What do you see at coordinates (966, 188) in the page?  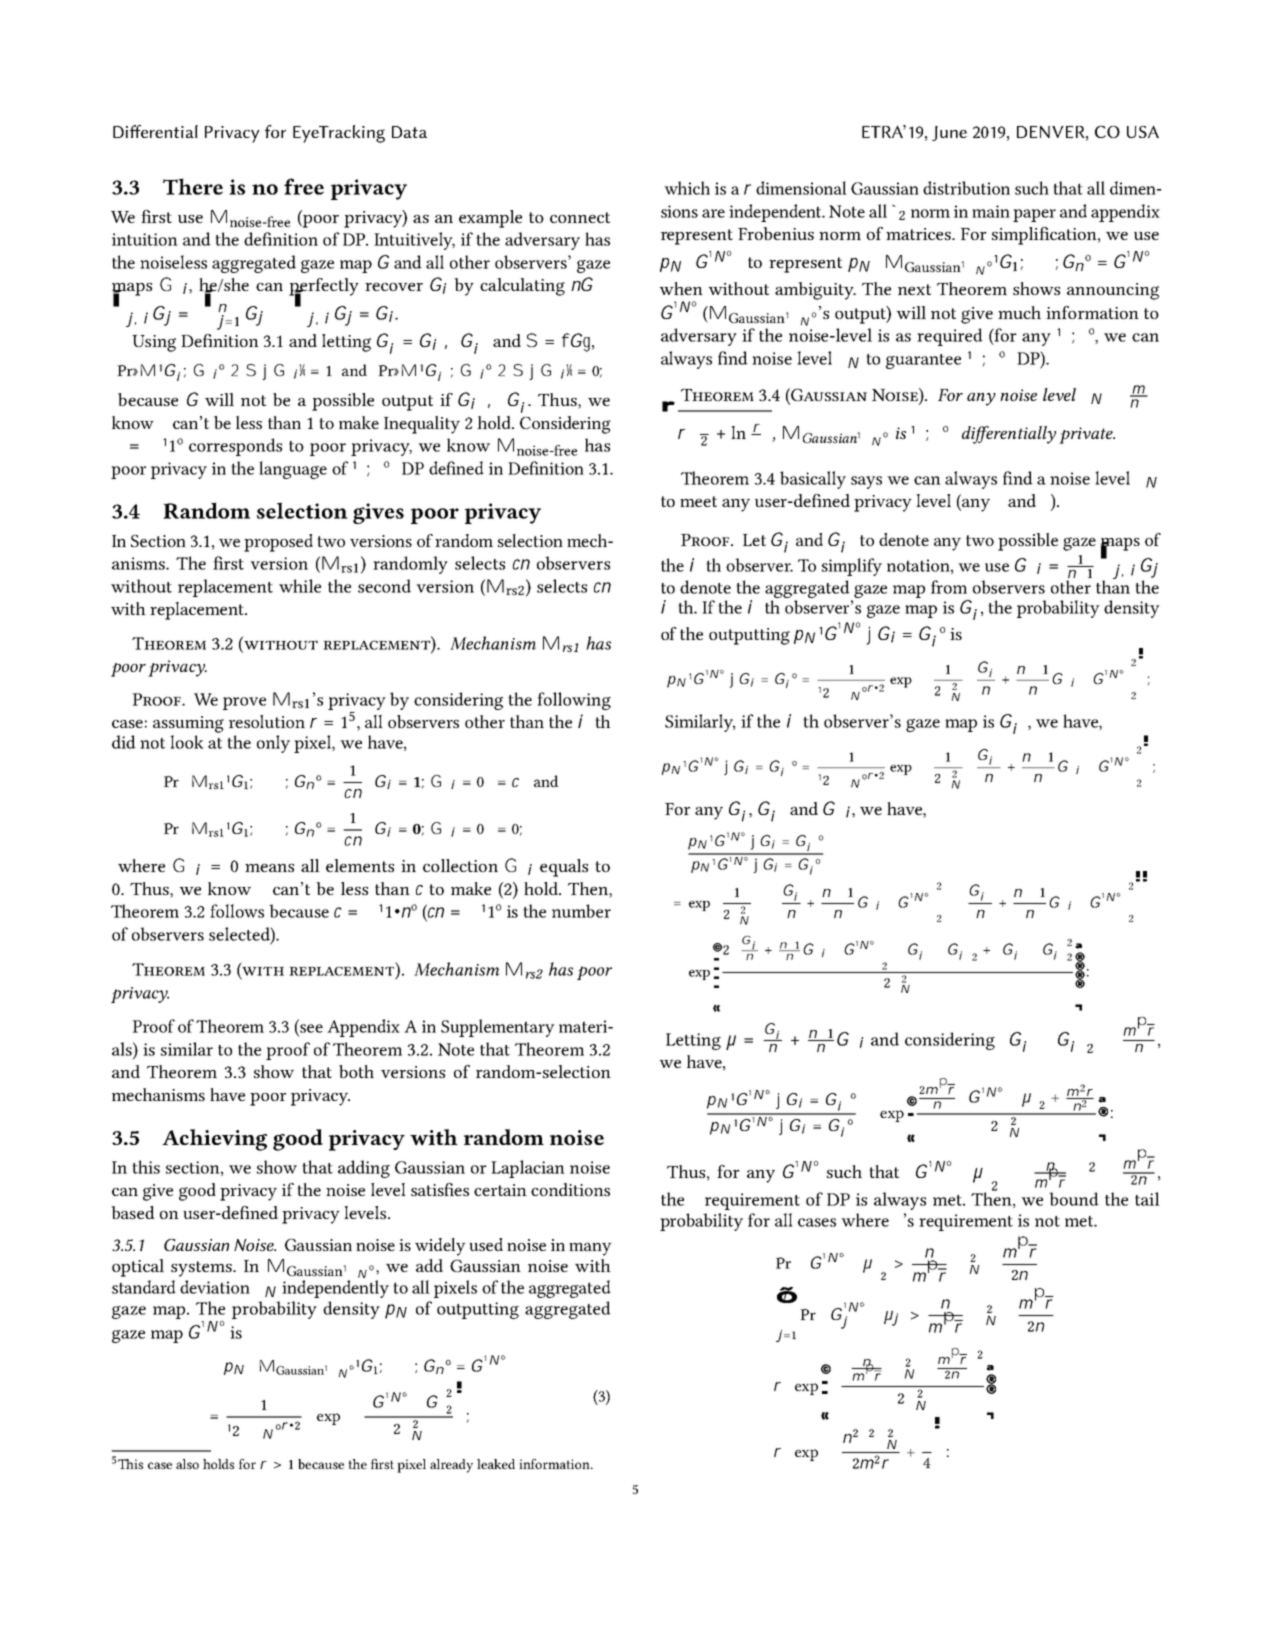 I see `distribution` at bounding box center [966, 188].
